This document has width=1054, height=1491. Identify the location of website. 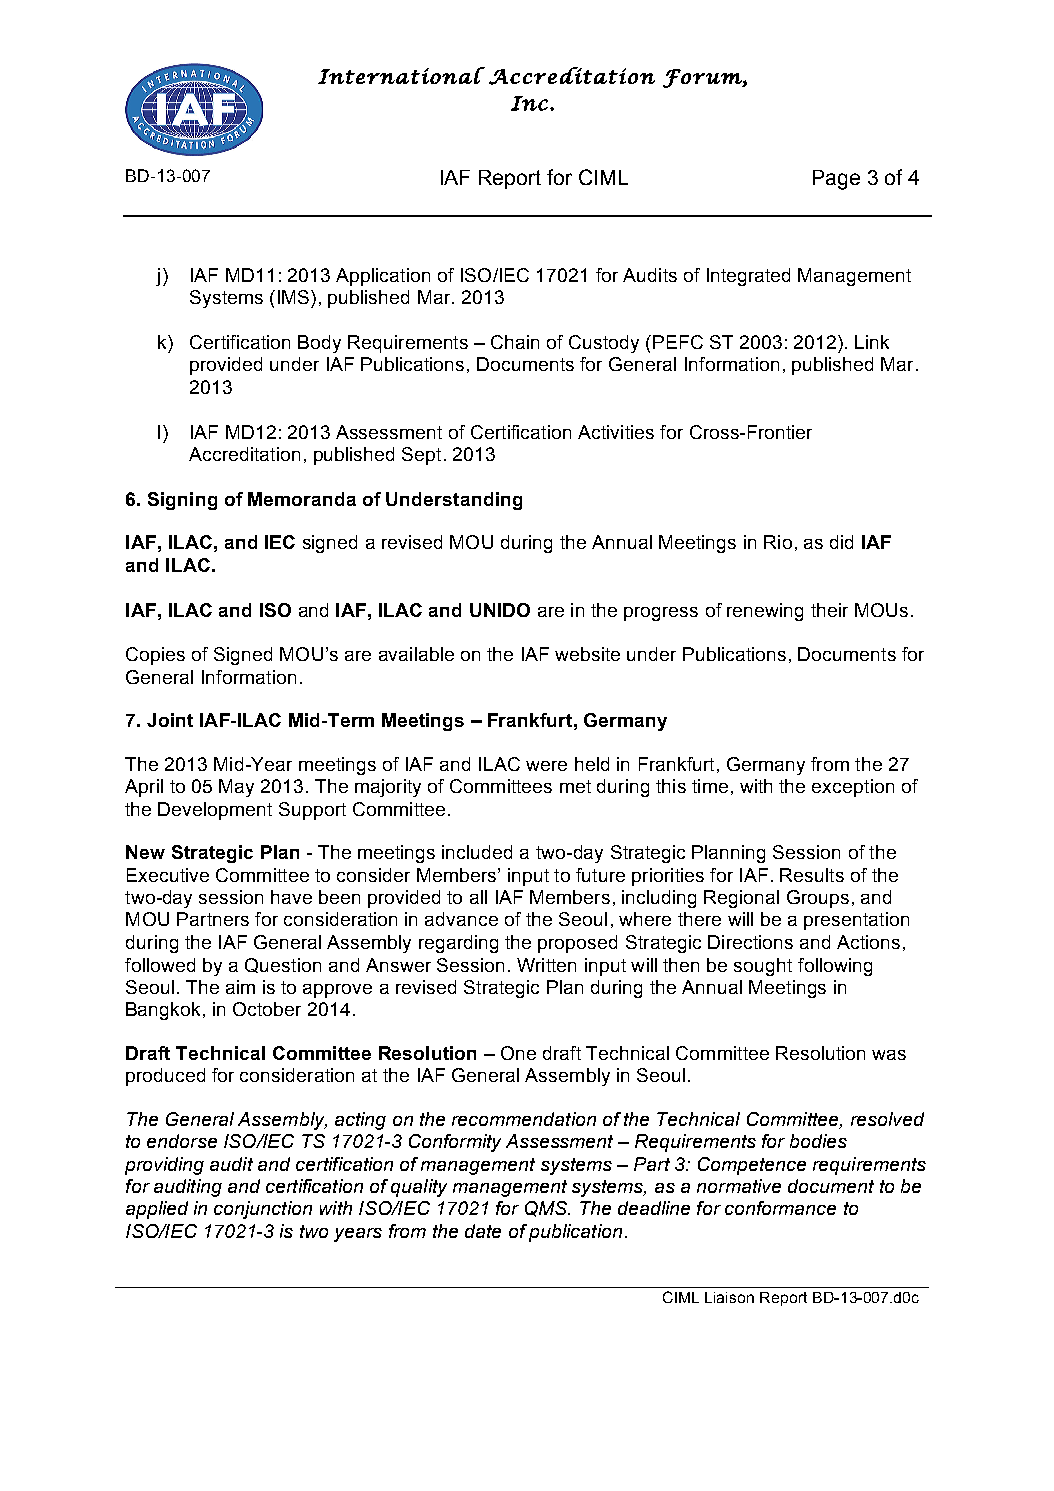
(587, 654).
